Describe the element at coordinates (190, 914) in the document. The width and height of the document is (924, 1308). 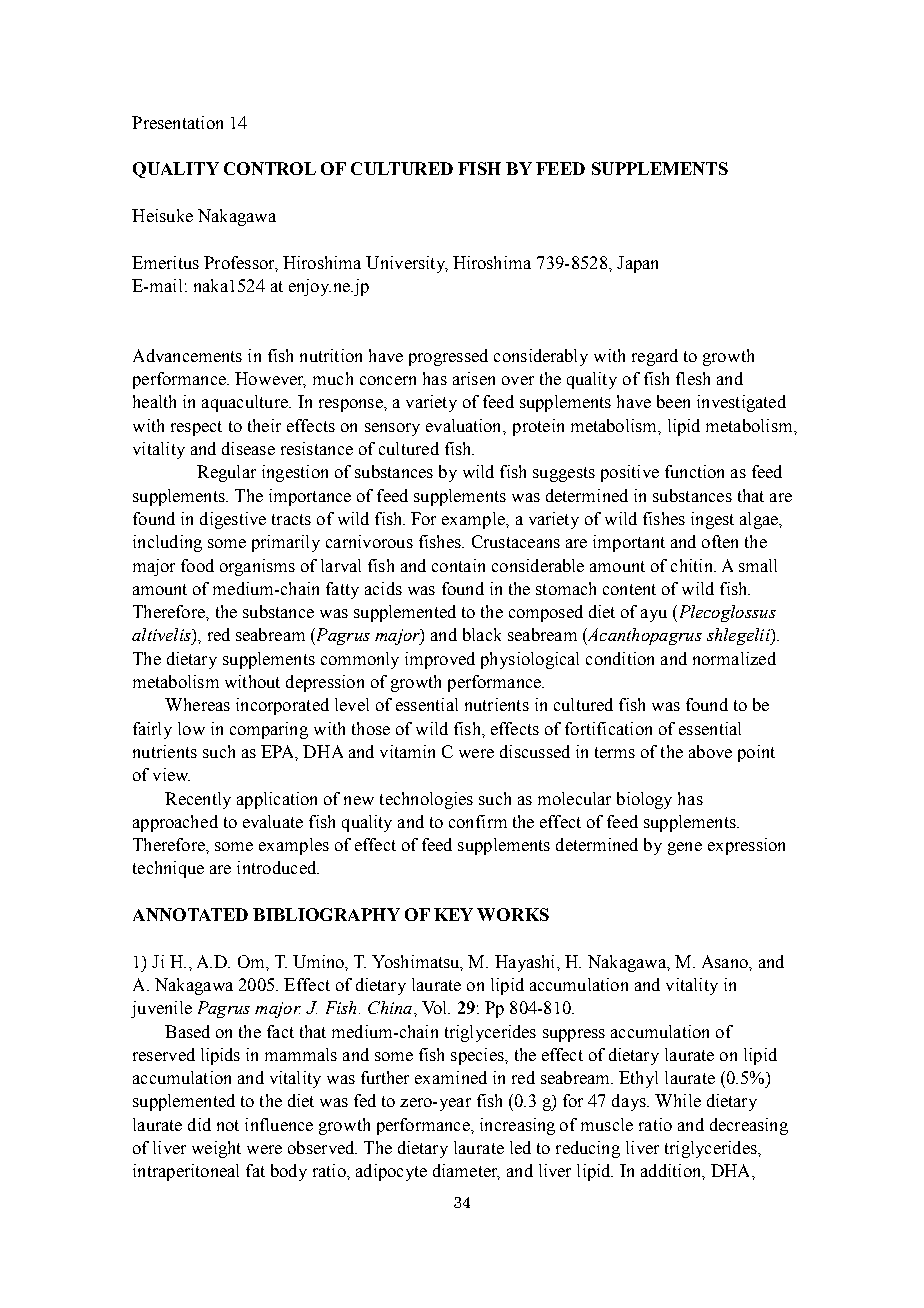
I see `ANNOTATED` at that location.
